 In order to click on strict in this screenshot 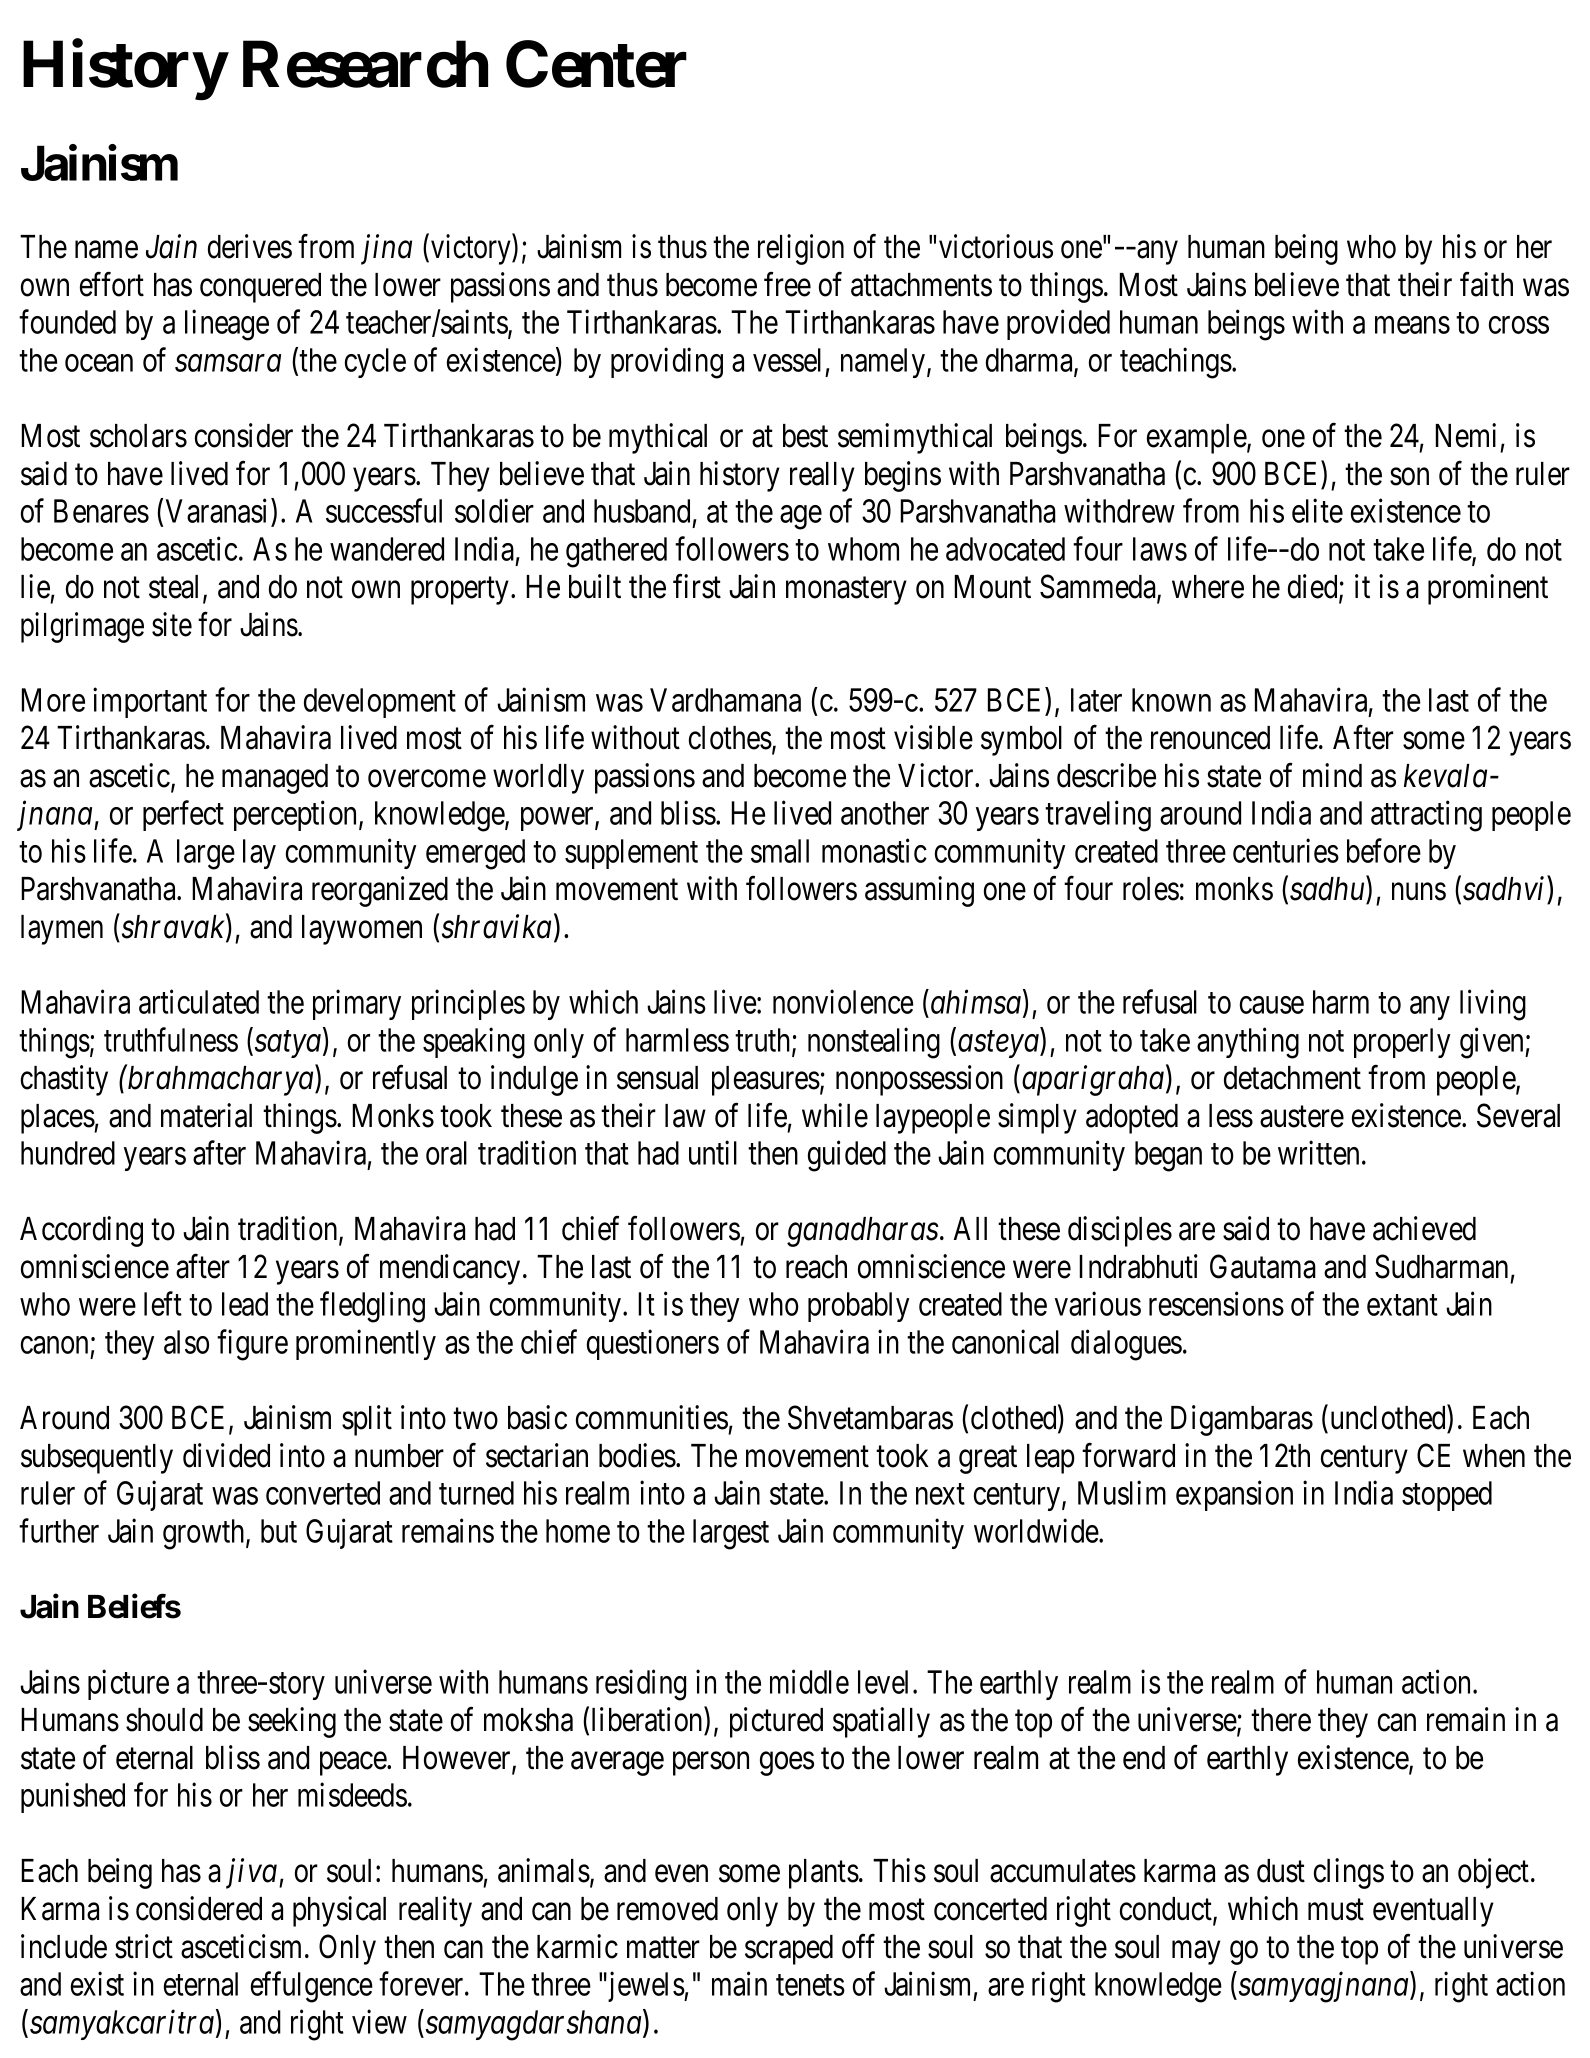, I will do `click(144, 1946)`.
